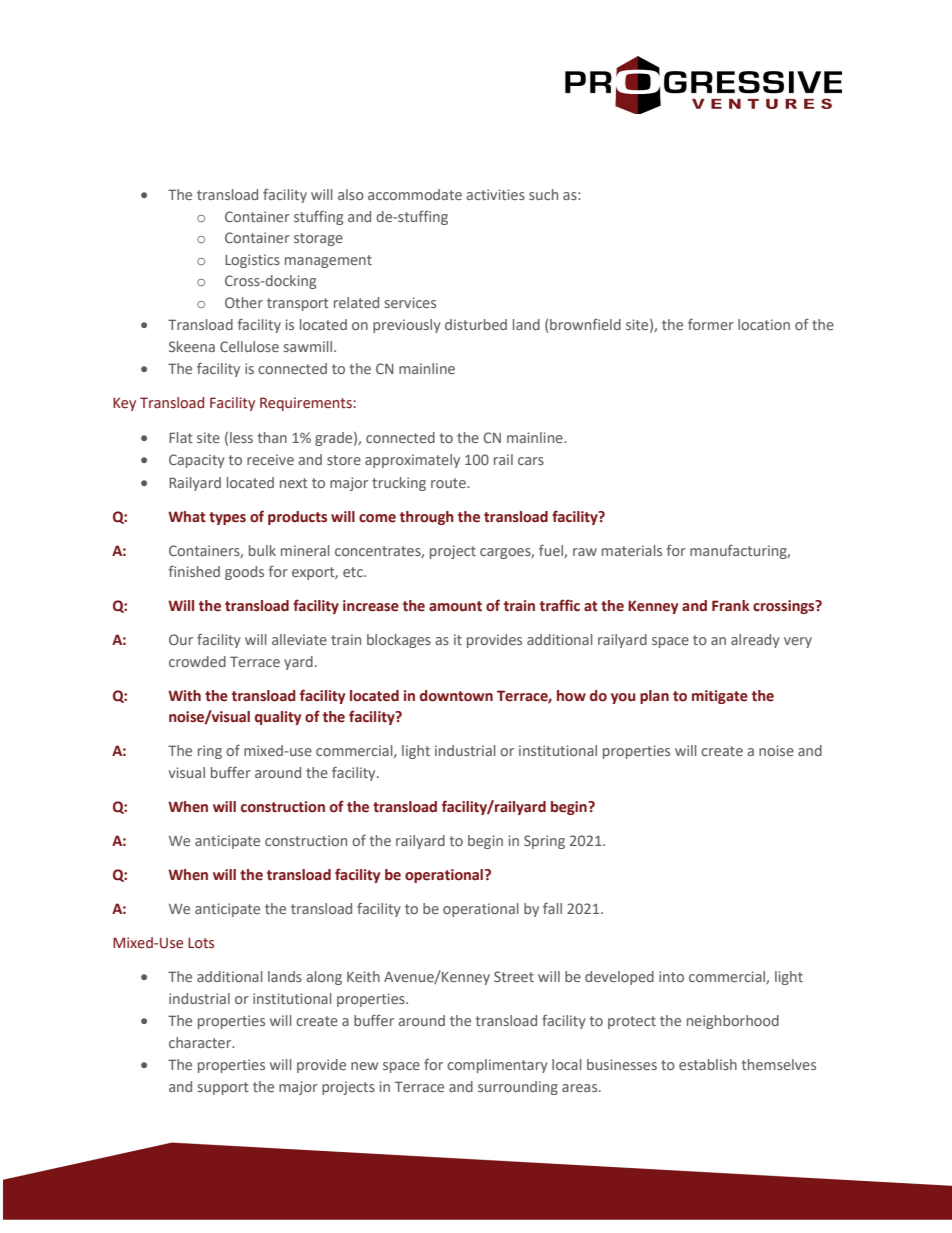 This screenshot has width=952, height=1233. I want to click on complimentary, so click(497, 1066).
